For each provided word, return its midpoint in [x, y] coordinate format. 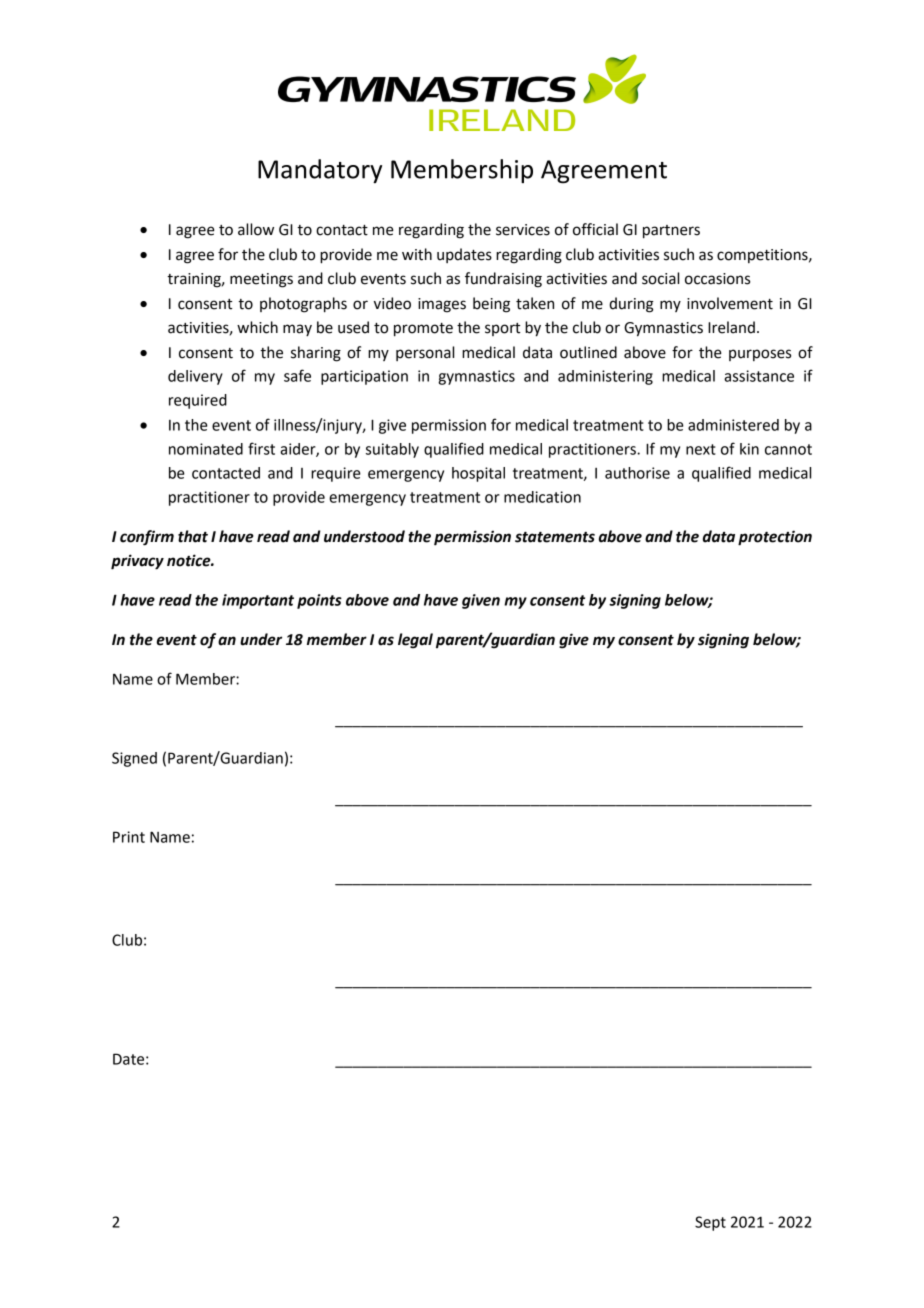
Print [129, 837]
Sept [710, 1223]
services [523, 230]
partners [671, 232]
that [193, 536]
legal [415, 641]
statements [555, 537]
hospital [478, 474]
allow [256, 229]
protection [775, 538]
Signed [134, 759]
